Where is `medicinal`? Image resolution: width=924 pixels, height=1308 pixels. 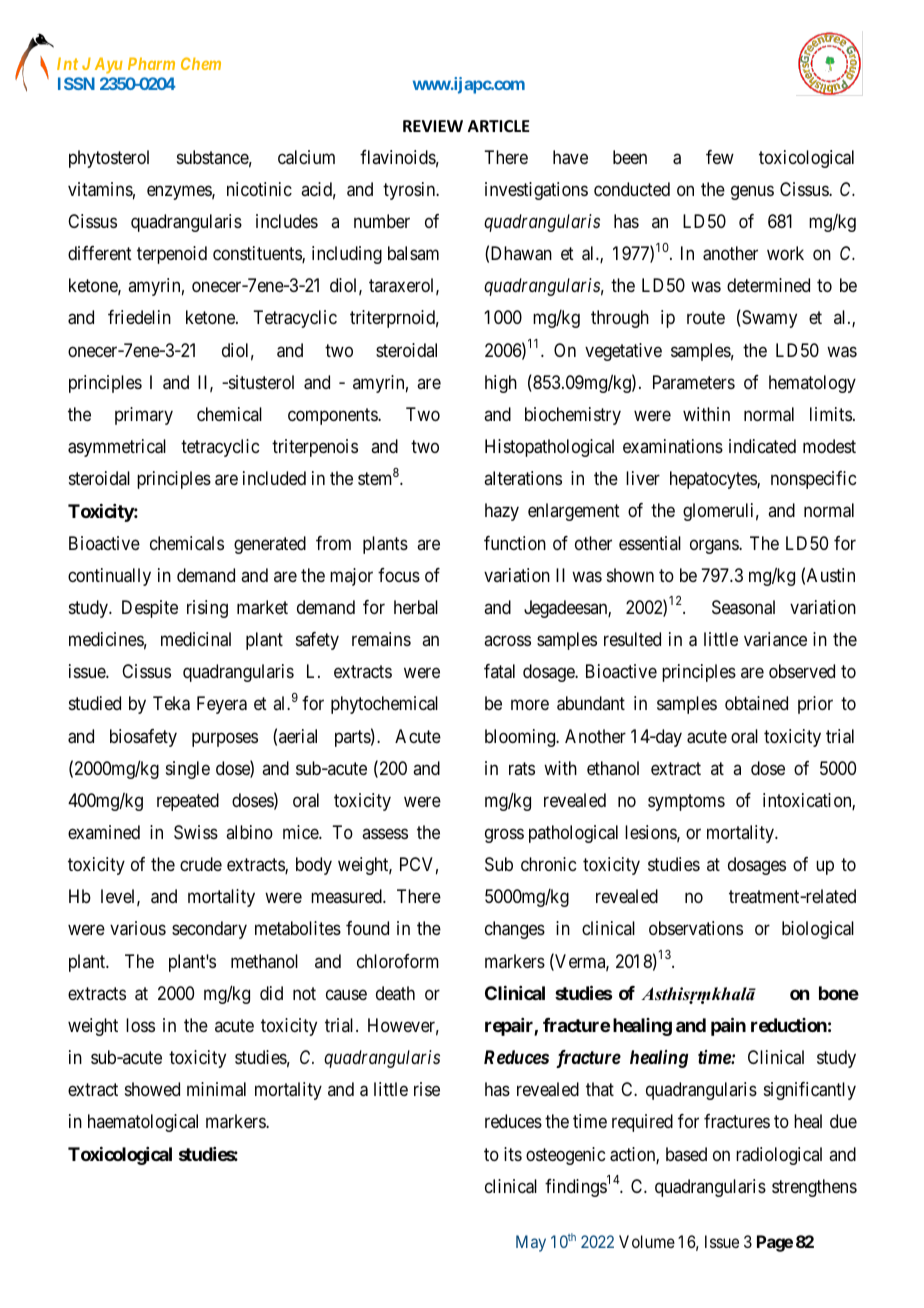
medicinal is located at coordinates (196, 639).
